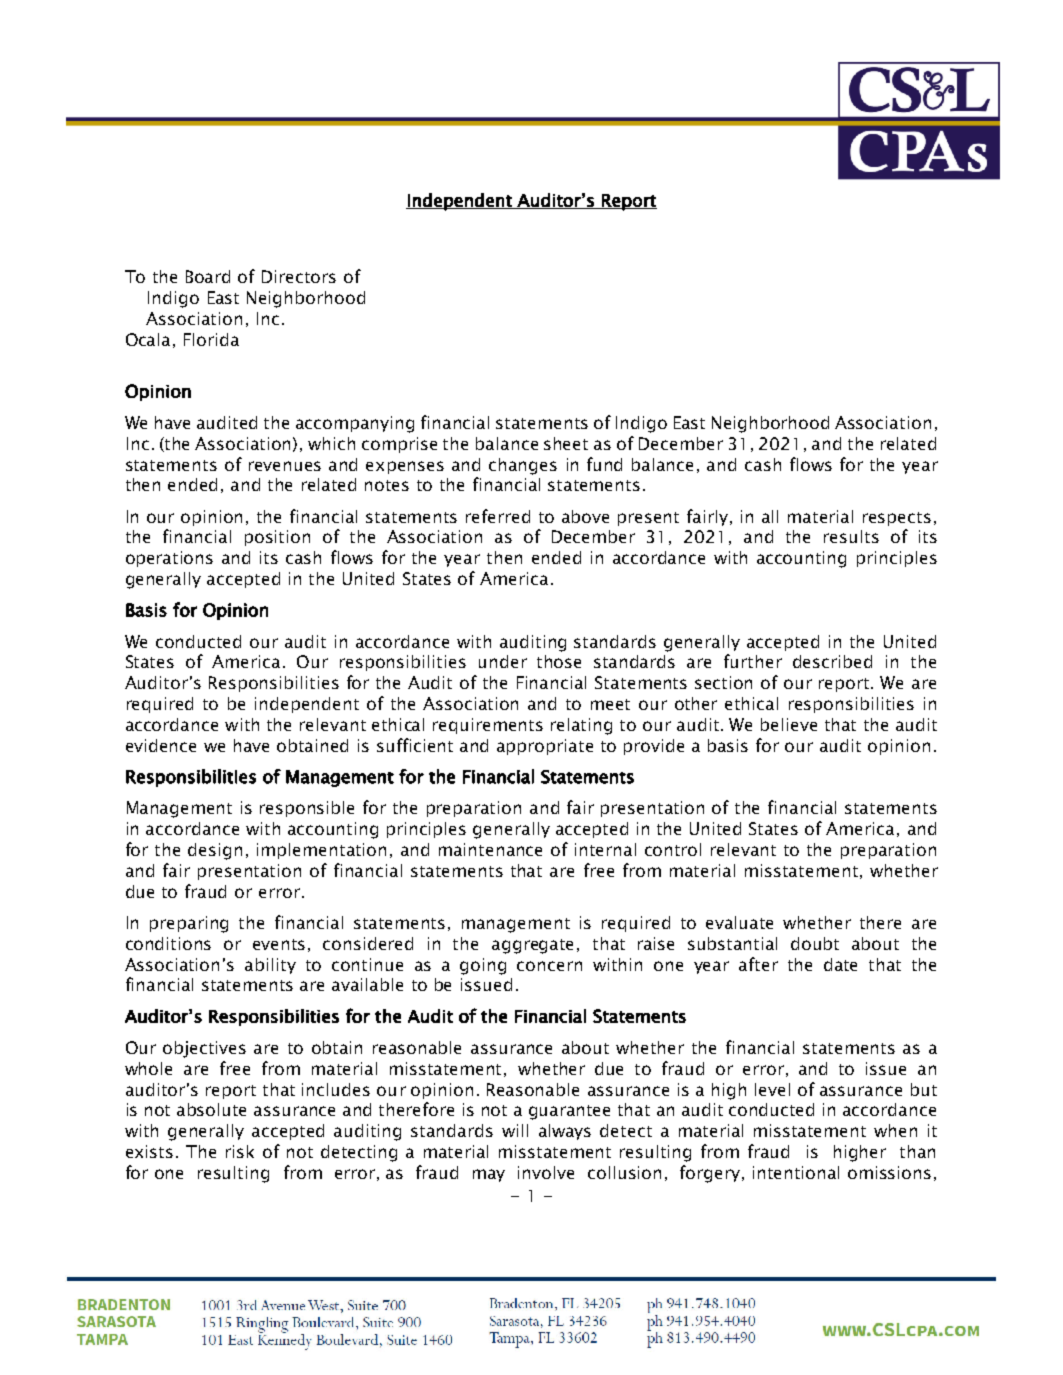 The height and width of the document is (1375, 1063). What do you see at coordinates (515, 1130) in the document?
I see `will` at bounding box center [515, 1130].
